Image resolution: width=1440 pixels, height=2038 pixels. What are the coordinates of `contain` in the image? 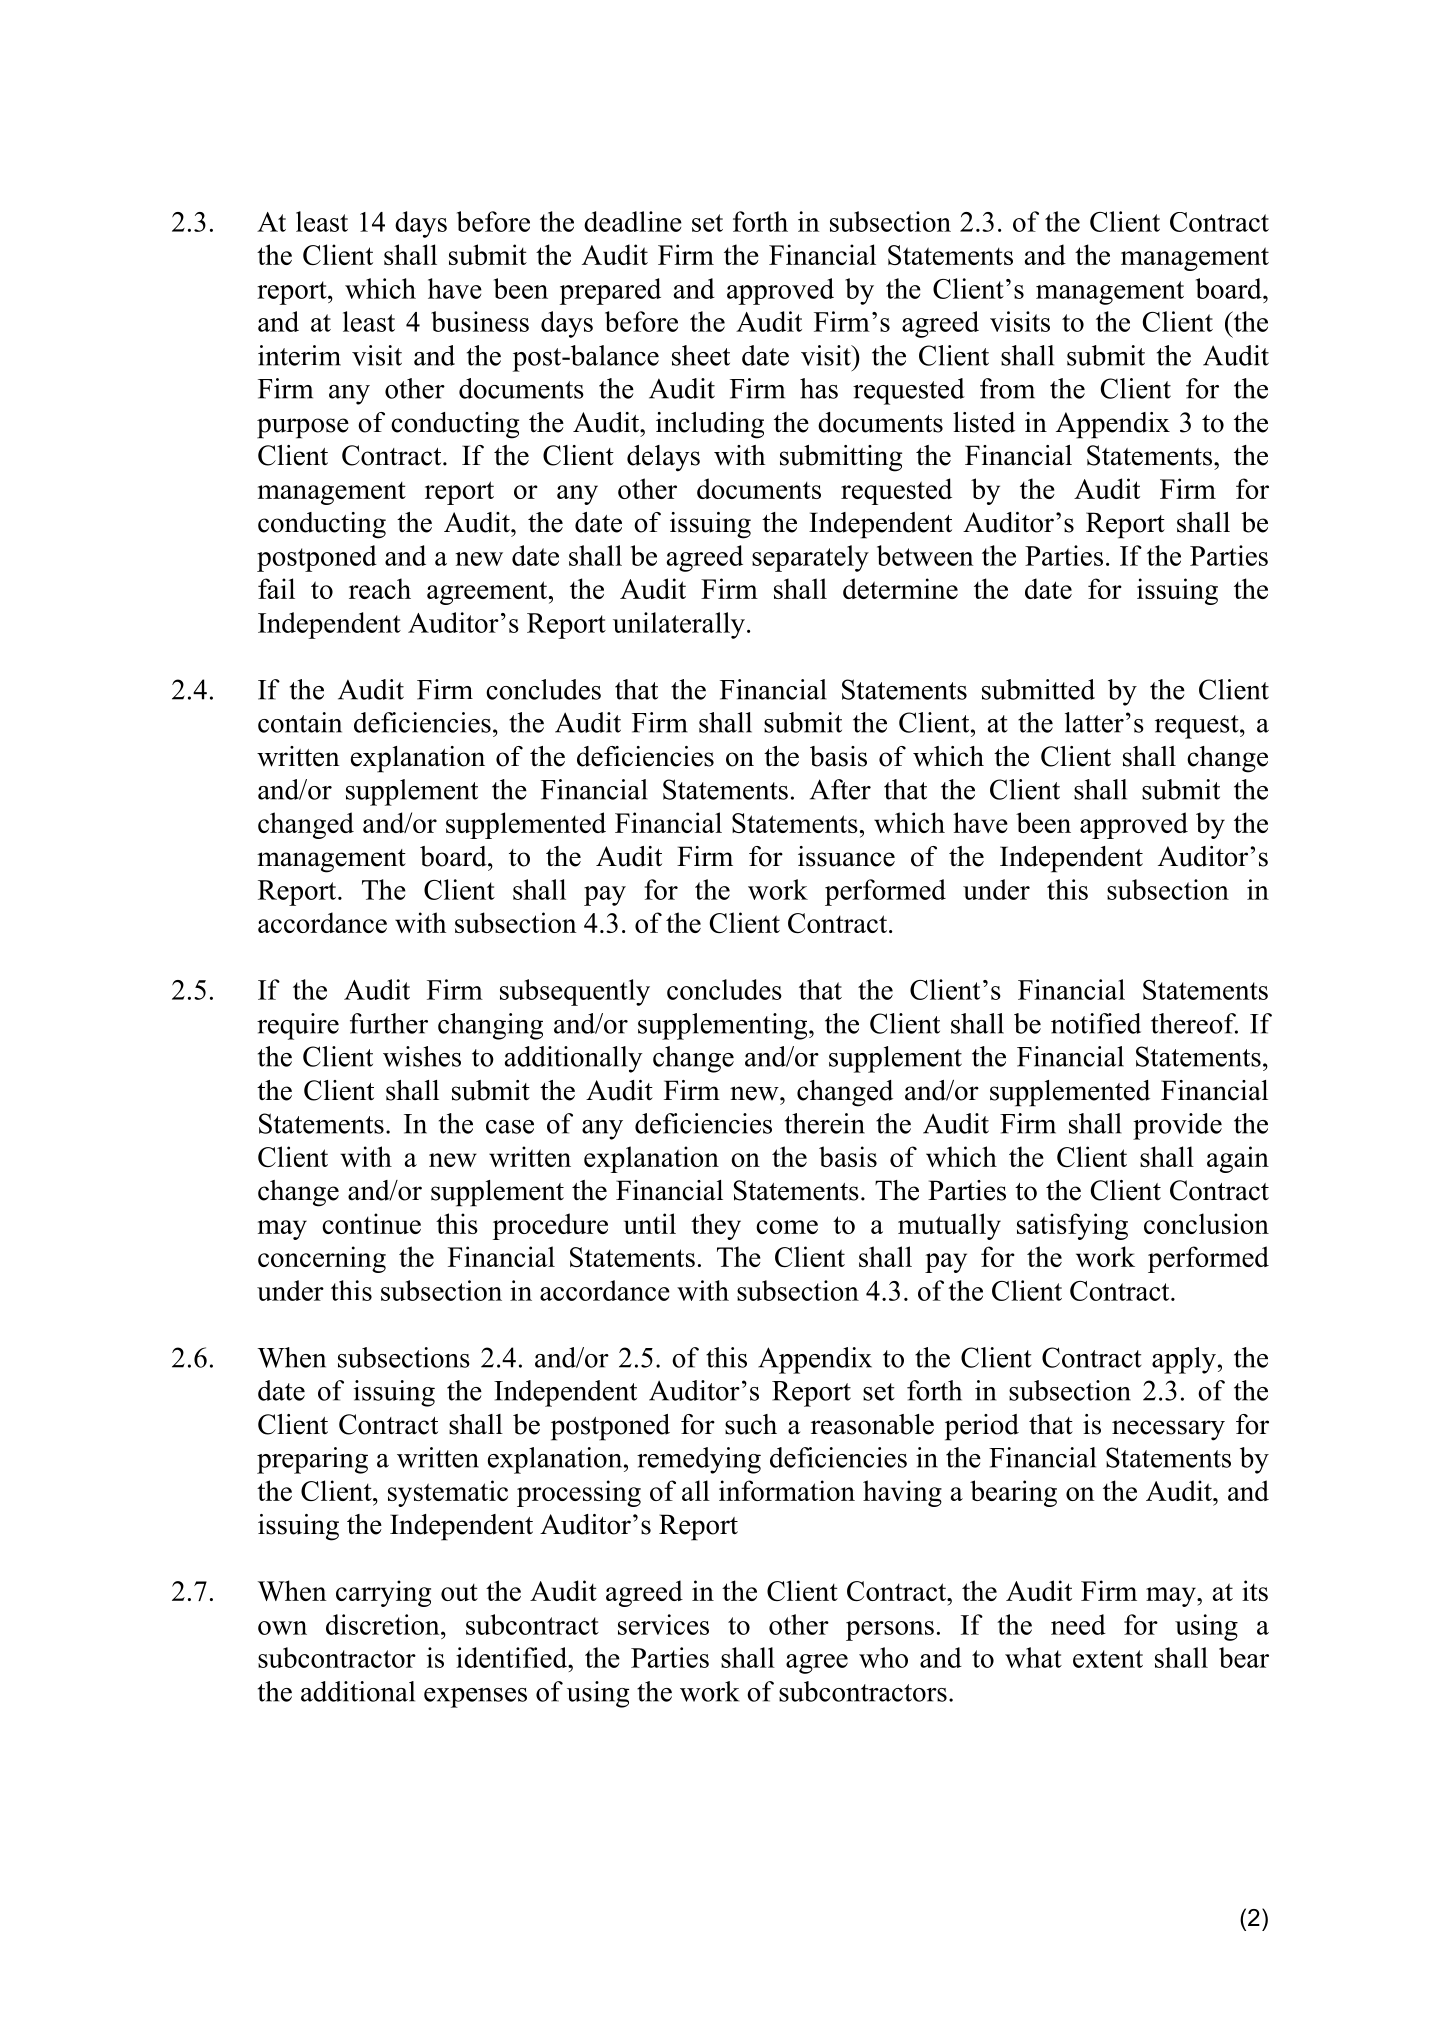 It's located at (300, 722).
